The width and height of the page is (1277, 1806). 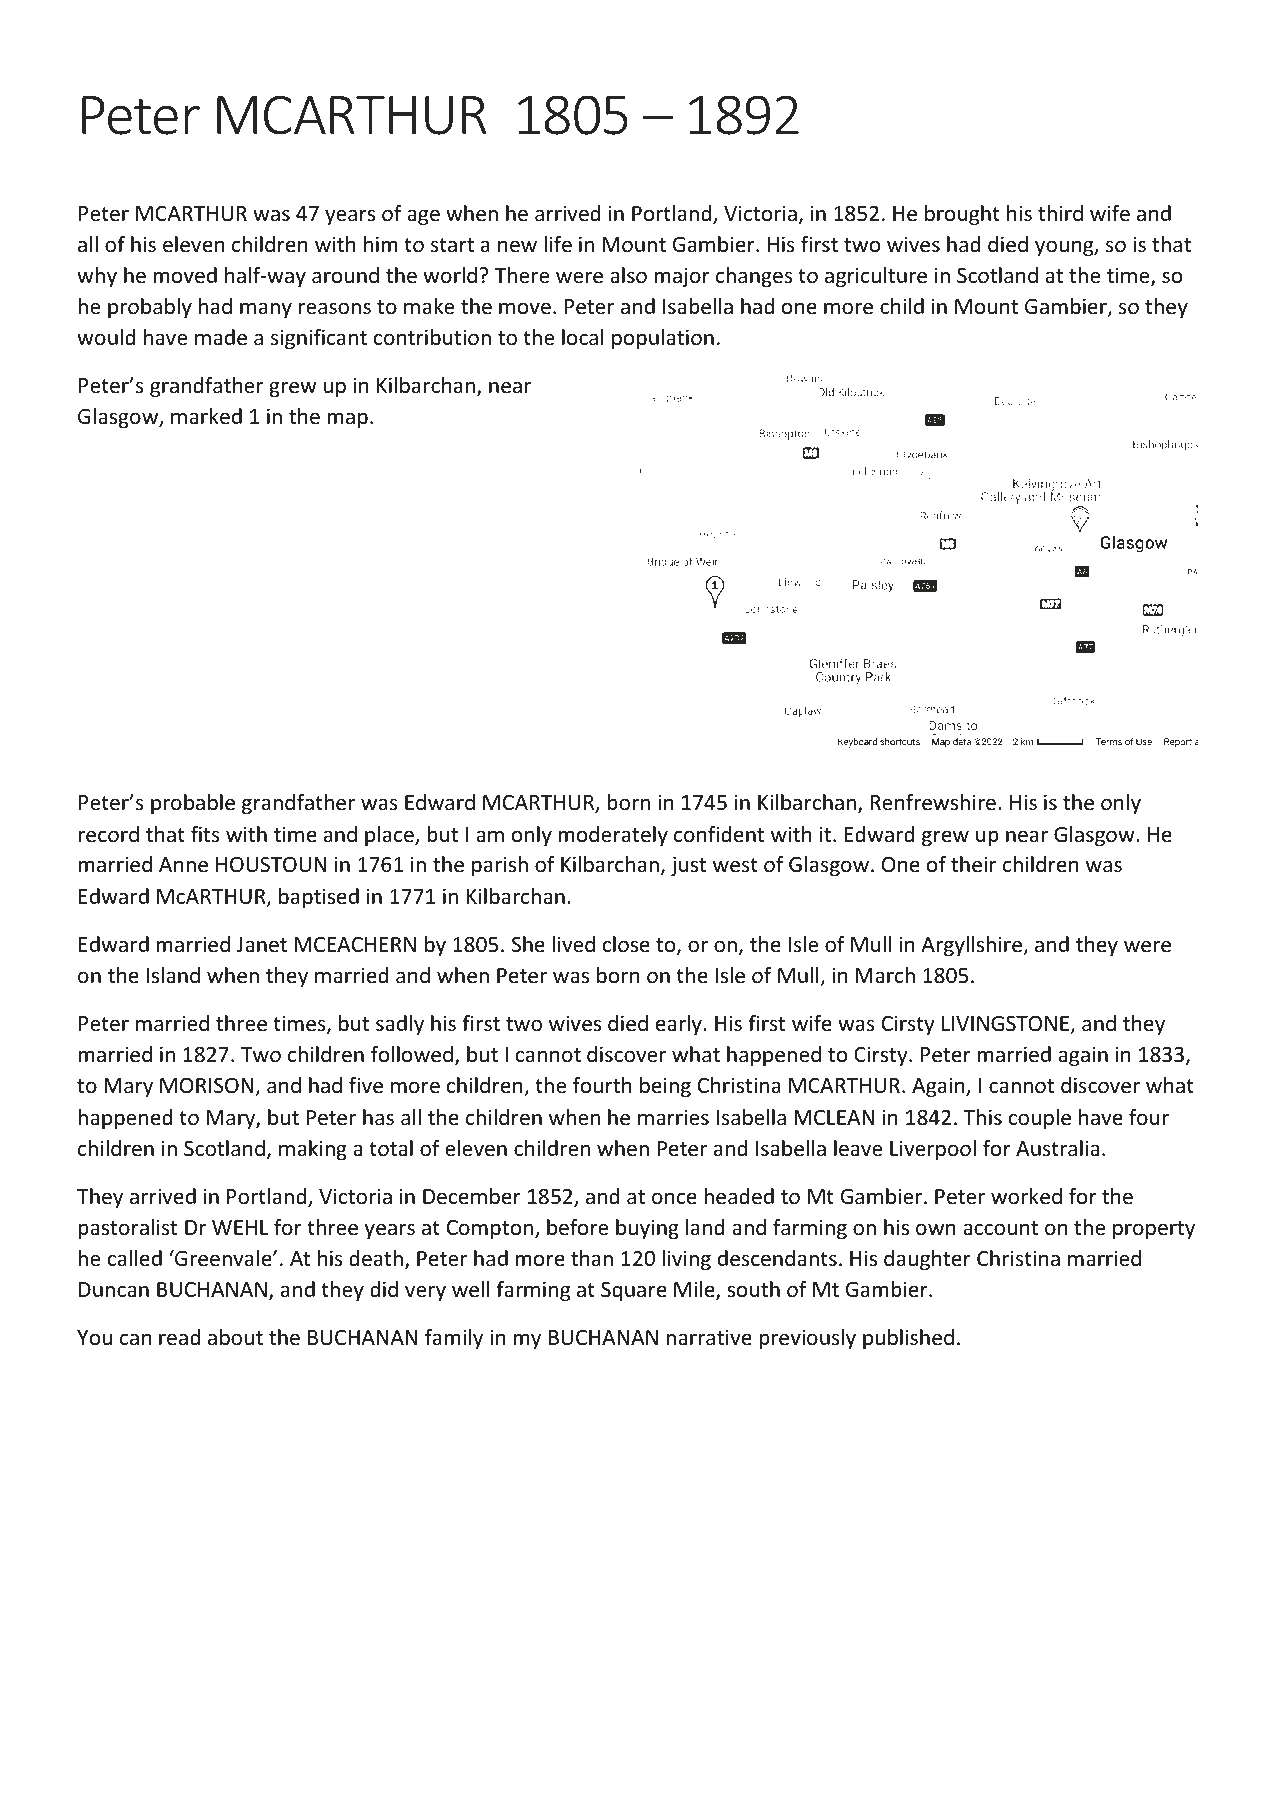 What do you see at coordinates (193, 804) in the page?
I see `probable` at bounding box center [193, 804].
